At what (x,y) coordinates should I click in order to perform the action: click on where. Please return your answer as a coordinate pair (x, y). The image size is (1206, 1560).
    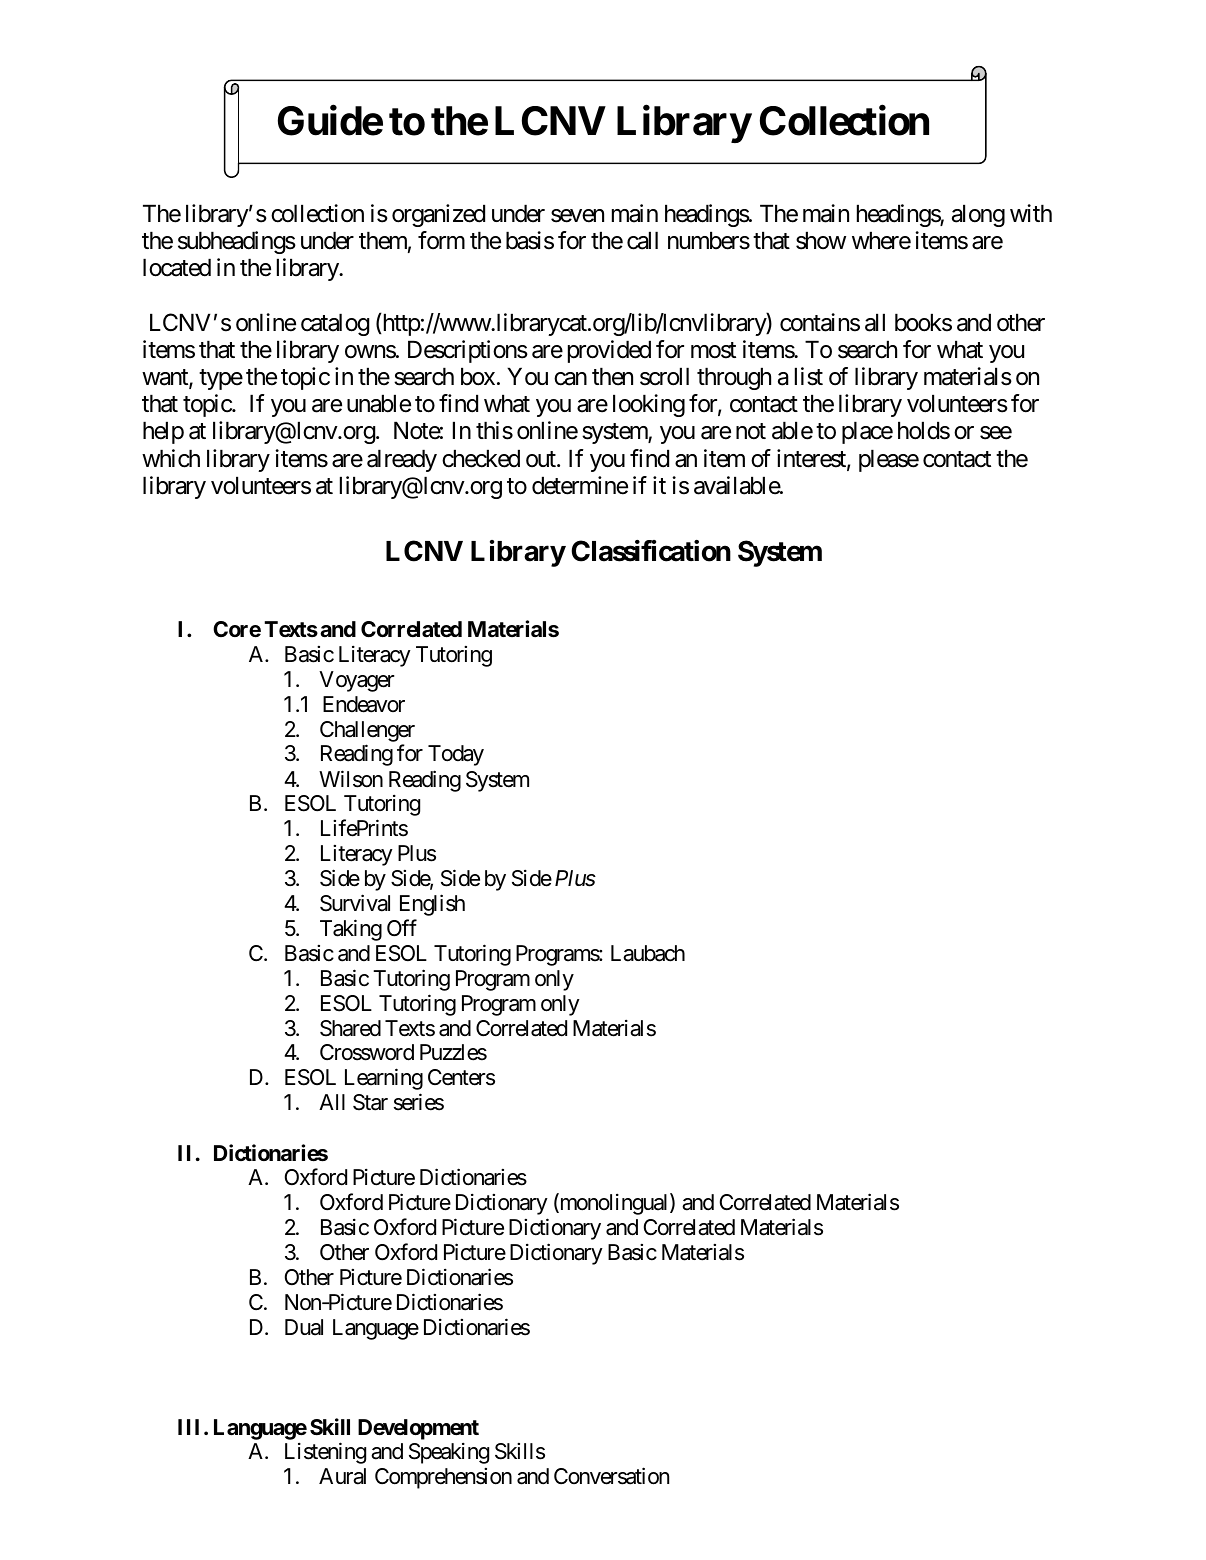
    Looking at the image, I should click on (881, 240).
